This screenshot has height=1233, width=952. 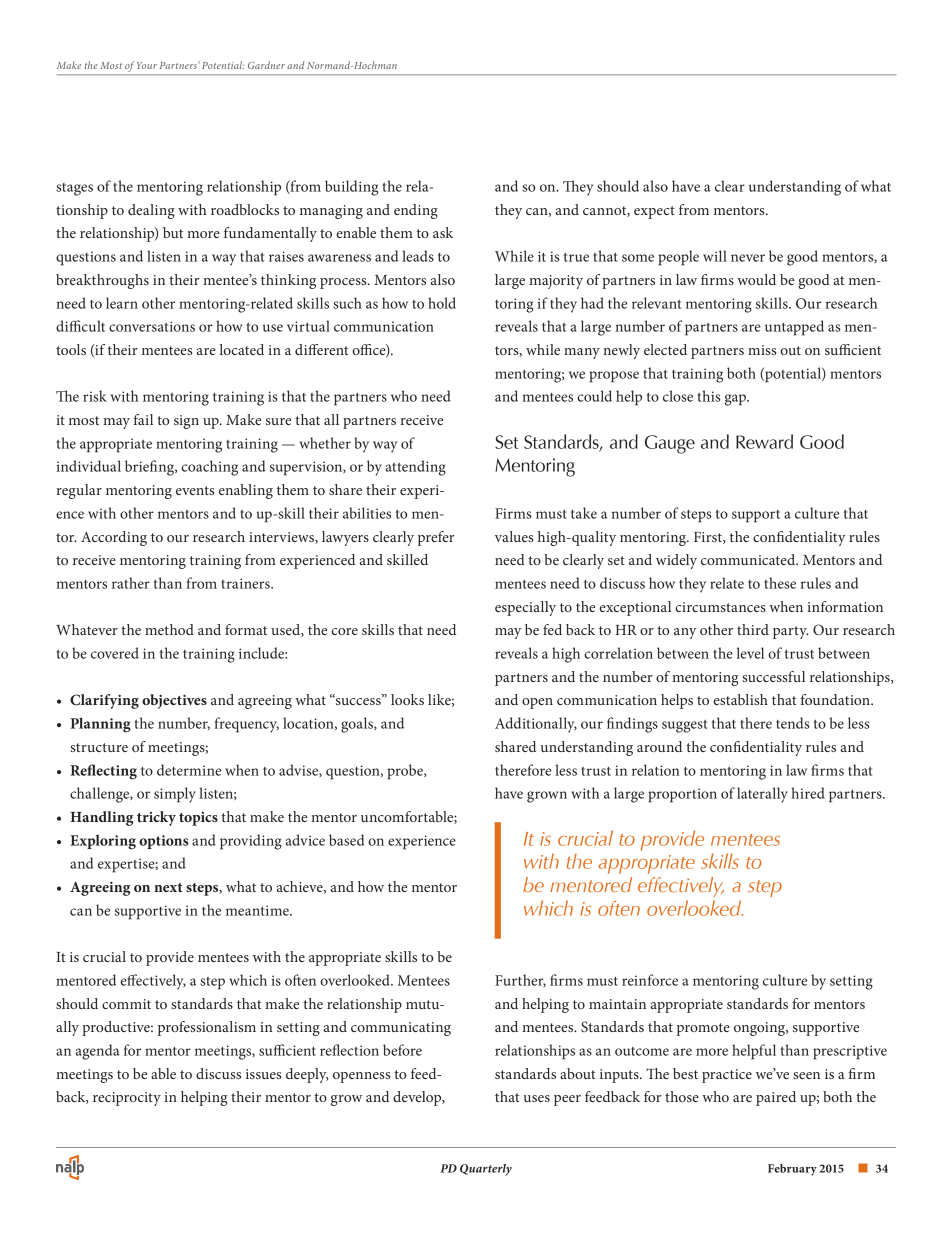 I want to click on building, so click(x=351, y=188).
